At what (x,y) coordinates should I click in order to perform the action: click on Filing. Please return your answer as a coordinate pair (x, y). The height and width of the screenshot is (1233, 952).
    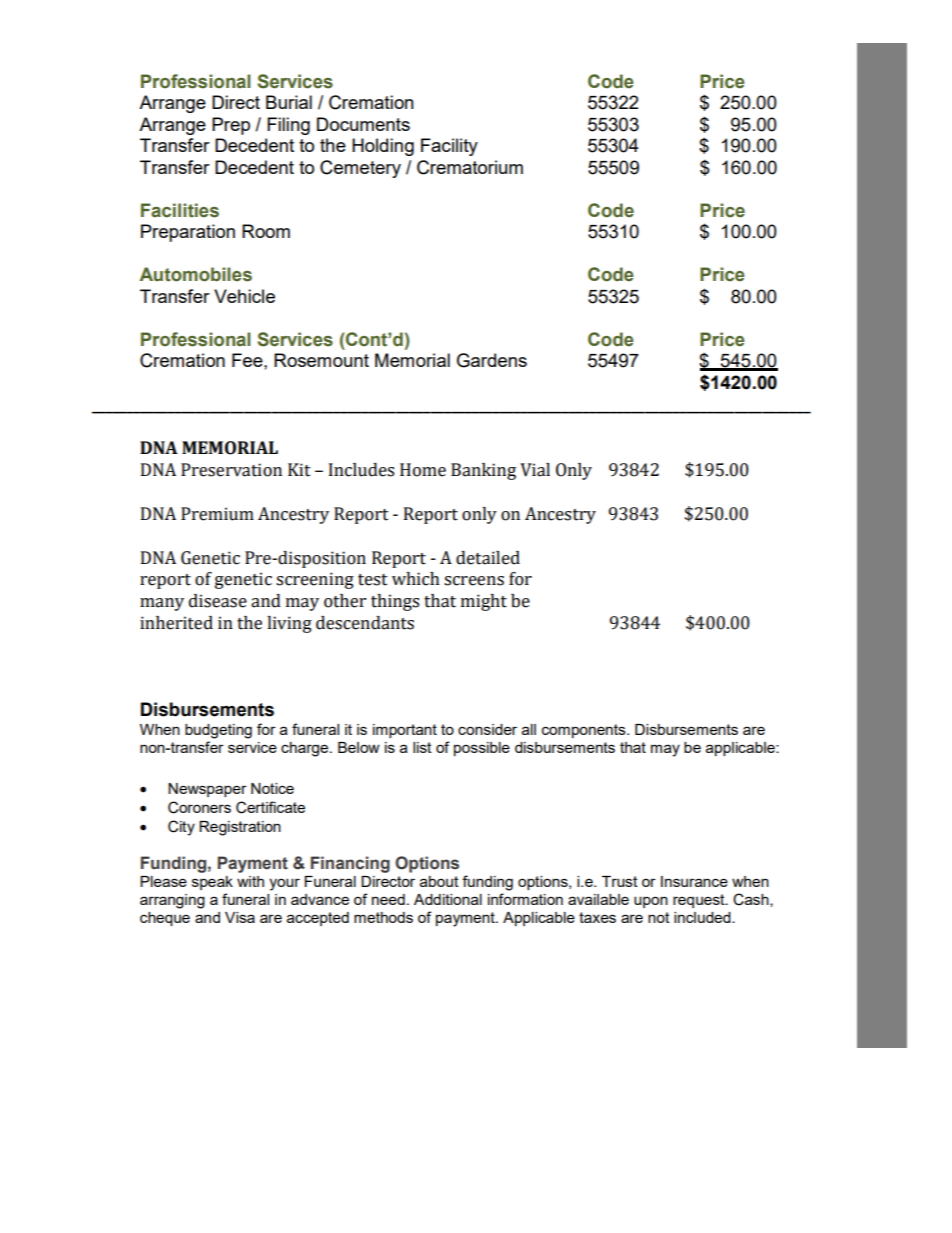
    Looking at the image, I should click on (288, 126).
